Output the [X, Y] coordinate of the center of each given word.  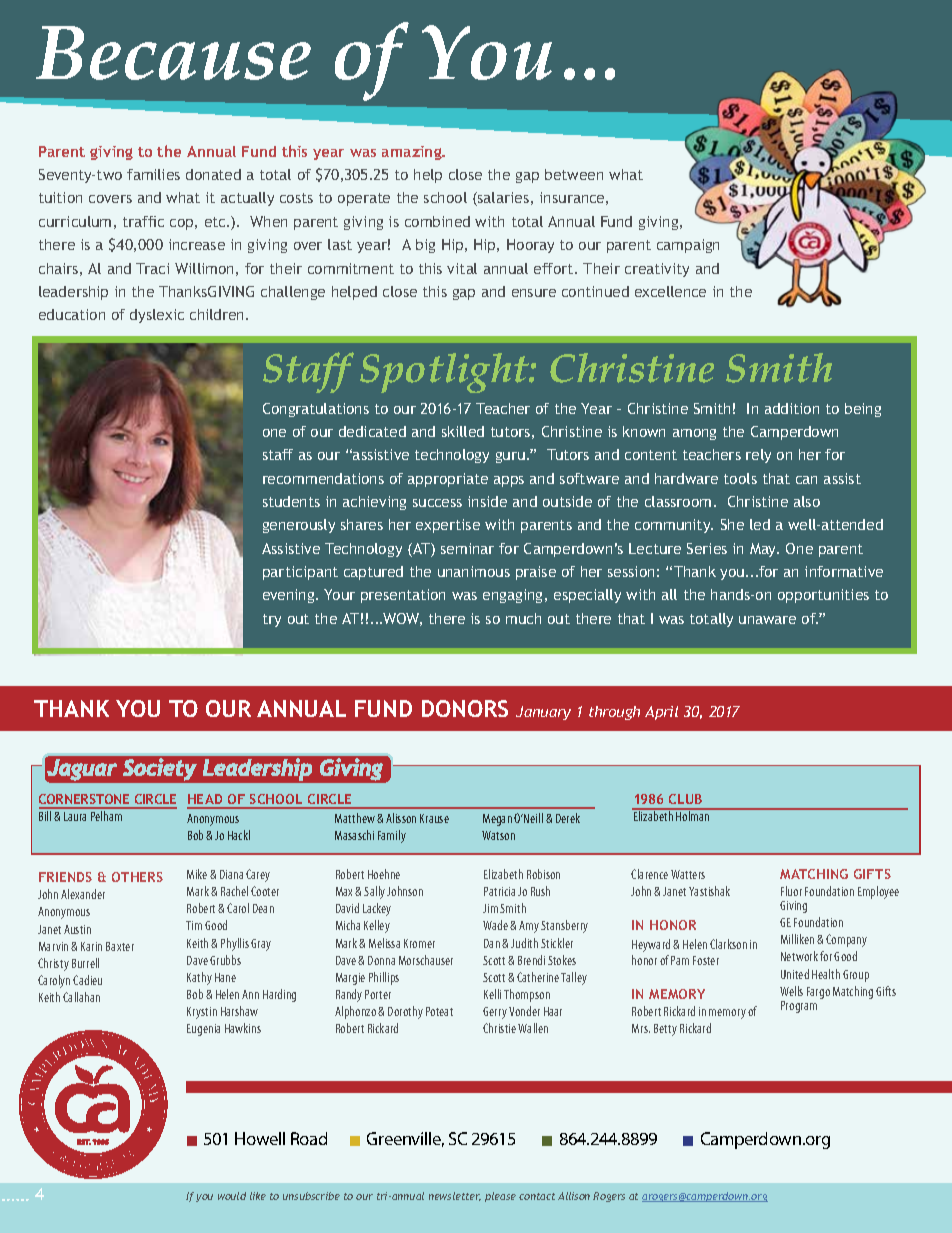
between [574, 174]
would [232, 1196]
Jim [490, 908]
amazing [413, 153]
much [523, 618]
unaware [767, 620]
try [272, 620]
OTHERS [137, 877]
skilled [463, 431]
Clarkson [728, 944]
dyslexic [157, 316]
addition [792, 408]
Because [173, 53]
